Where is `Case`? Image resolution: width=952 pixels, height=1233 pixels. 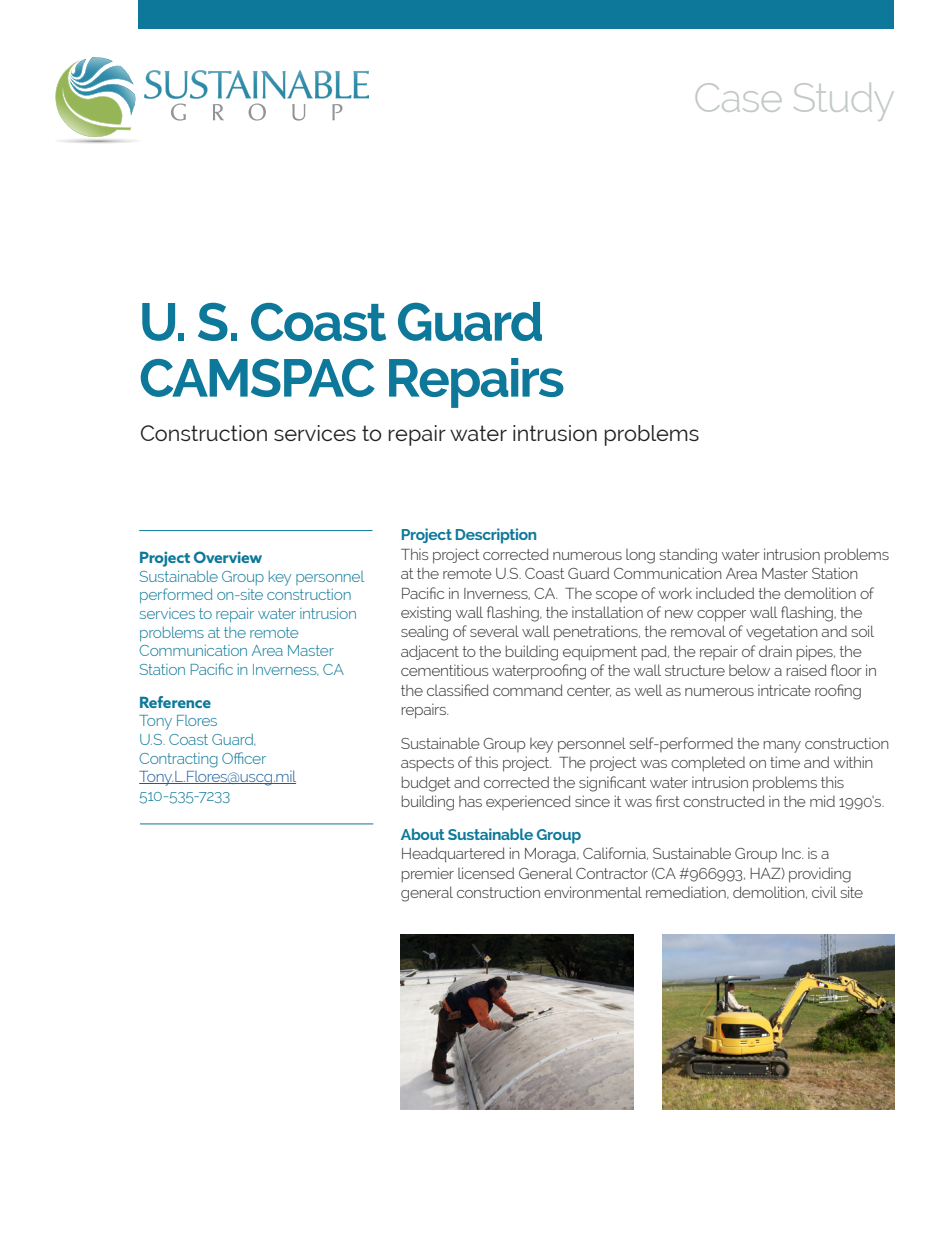 Case is located at coordinates (739, 97).
